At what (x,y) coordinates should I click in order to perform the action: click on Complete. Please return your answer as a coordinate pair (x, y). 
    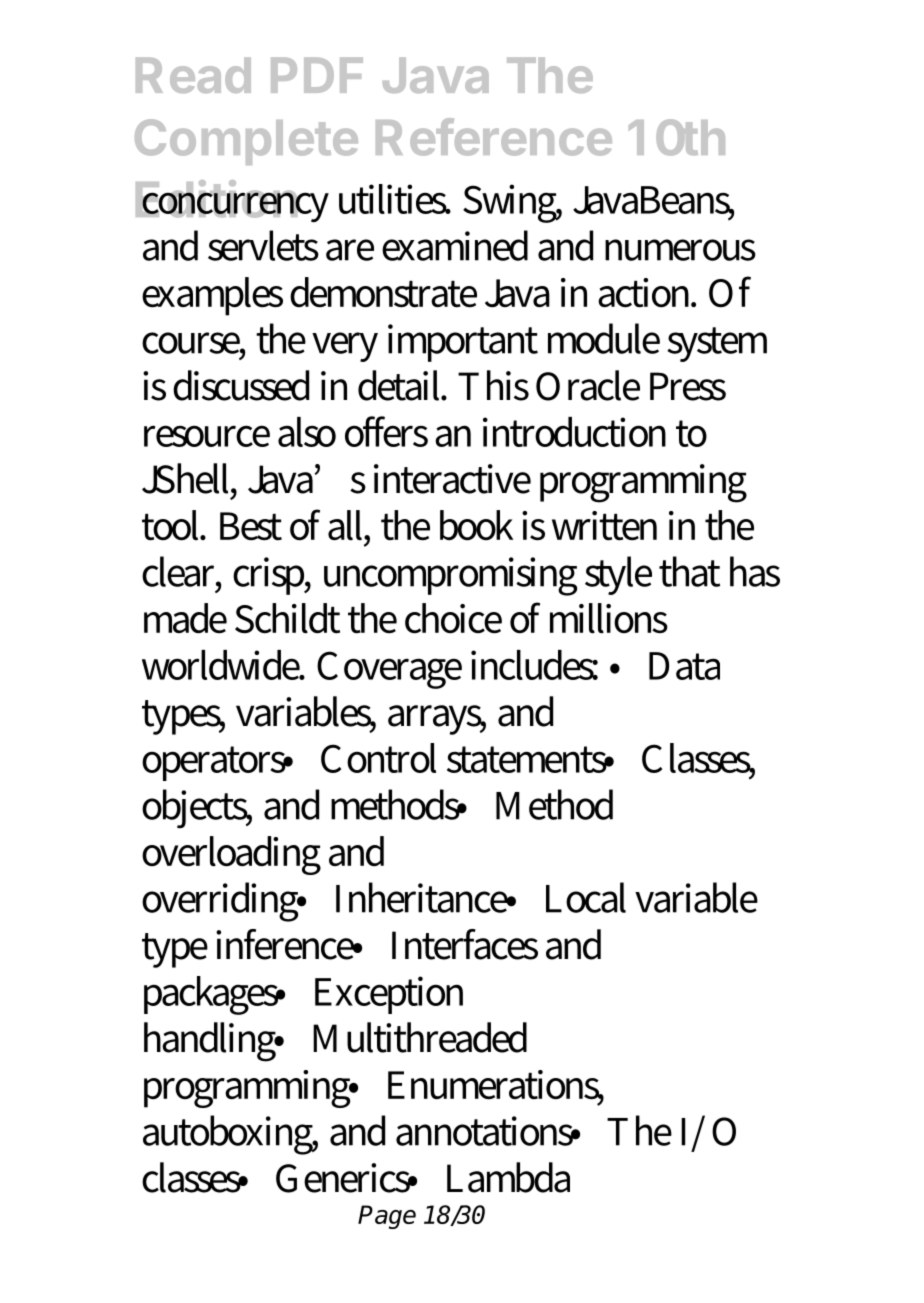
    Looking at the image, I should click on (246, 142).
